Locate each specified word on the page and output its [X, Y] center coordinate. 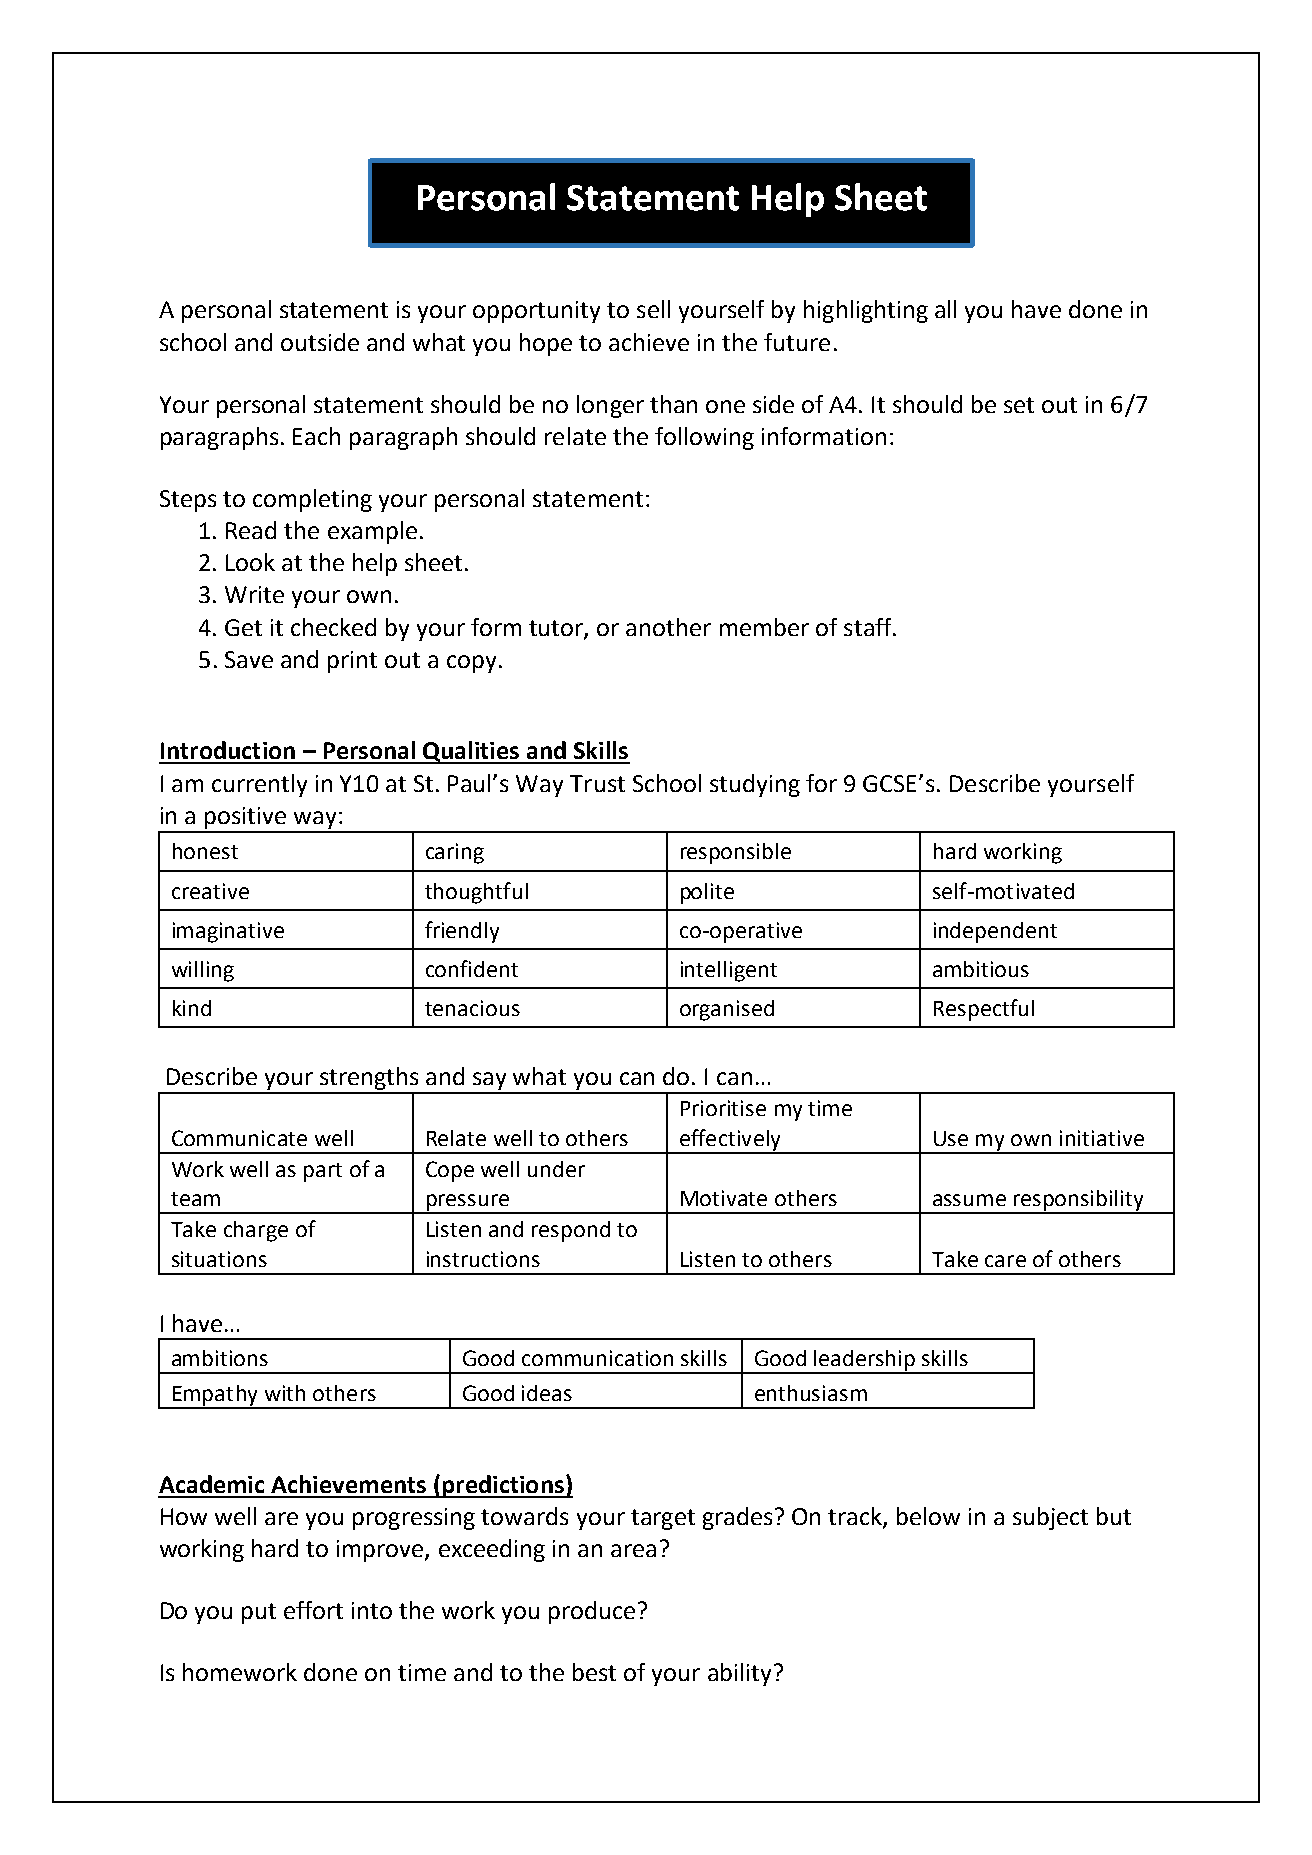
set [1019, 405]
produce [592, 1612]
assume [969, 1200]
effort [313, 1610]
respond [571, 1231]
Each [316, 436]
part [323, 1172]
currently [259, 785]
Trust [597, 783]
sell [653, 309]
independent [995, 932]
